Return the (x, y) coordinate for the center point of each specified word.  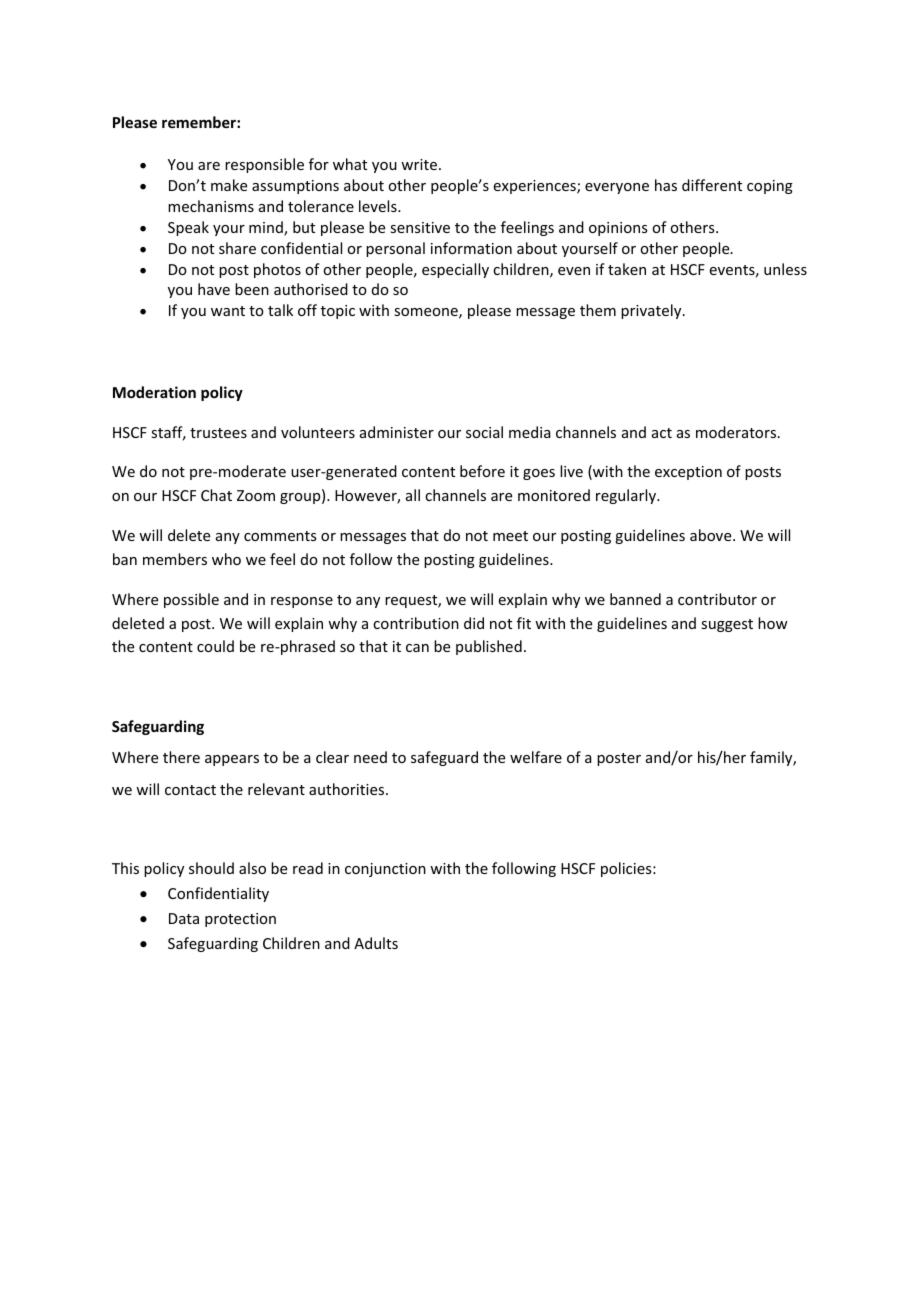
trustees (218, 433)
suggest (727, 625)
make (229, 185)
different (712, 185)
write (419, 164)
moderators (736, 432)
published (489, 647)
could (215, 646)
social (484, 432)
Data (184, 918)
